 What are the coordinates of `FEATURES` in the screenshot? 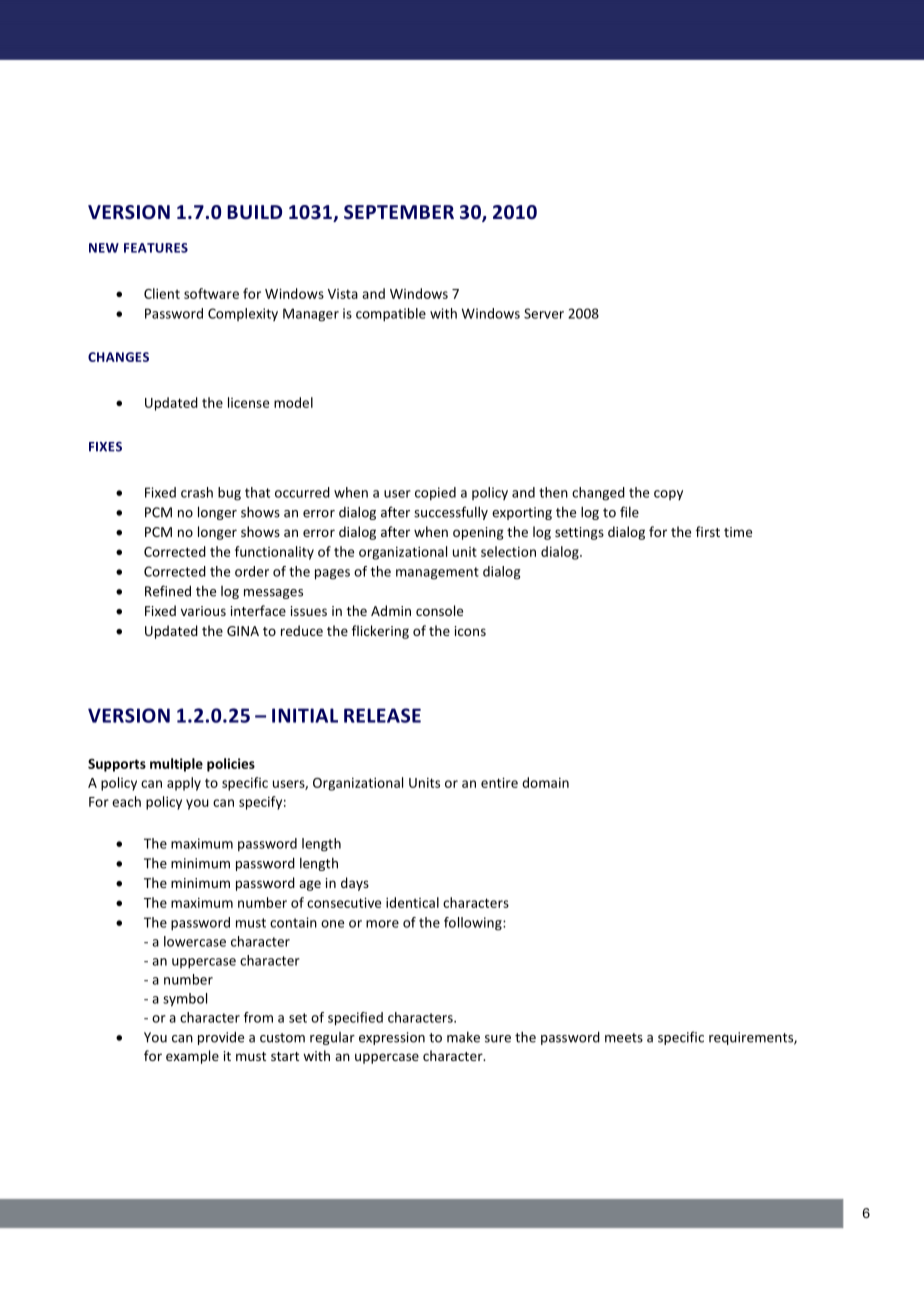 It's located at (156, 248).
